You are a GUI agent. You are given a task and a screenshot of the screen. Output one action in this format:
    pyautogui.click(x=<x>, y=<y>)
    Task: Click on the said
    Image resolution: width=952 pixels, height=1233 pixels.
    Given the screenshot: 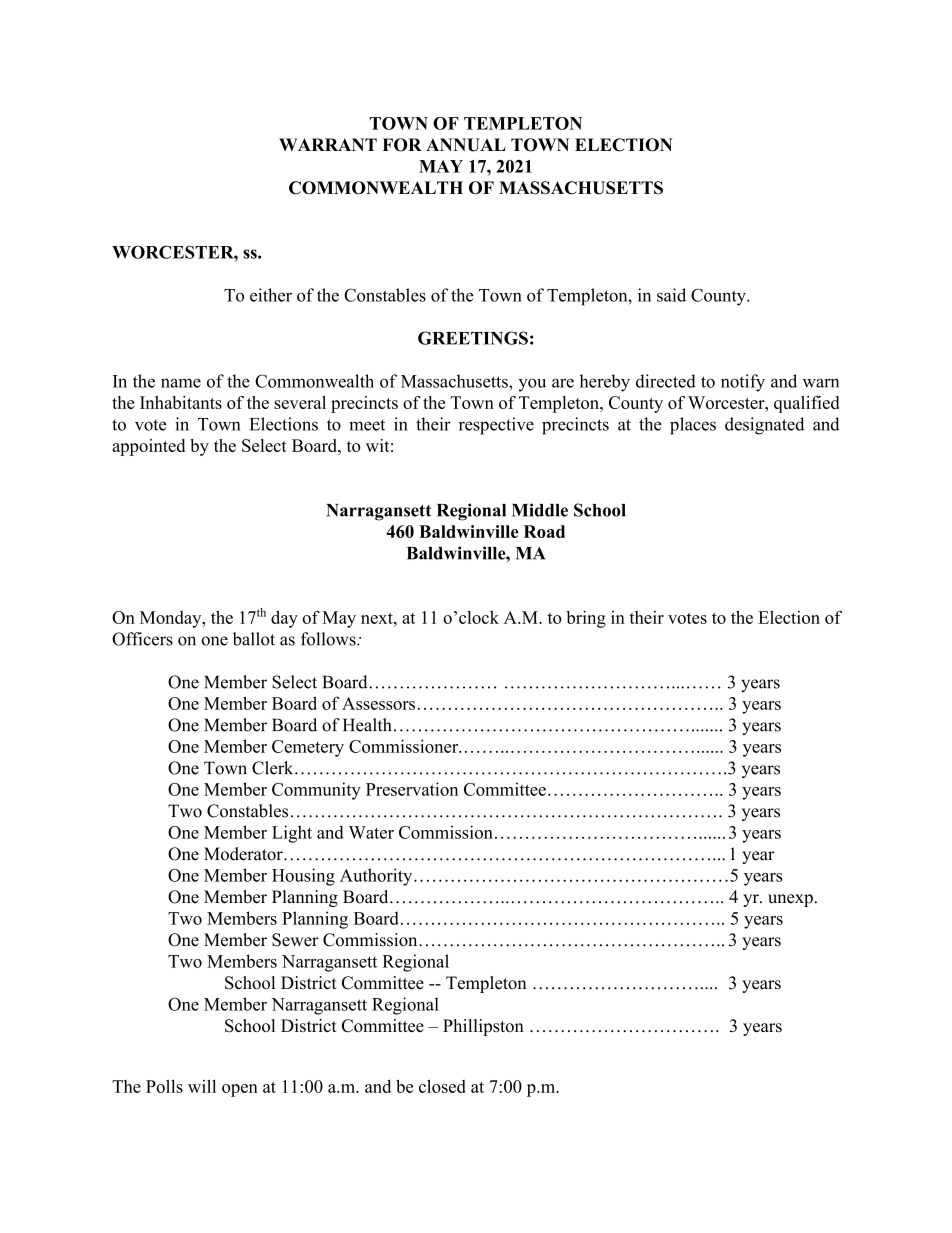 What is the action you would take?
    pyautogui.click(x=671, y=295)
